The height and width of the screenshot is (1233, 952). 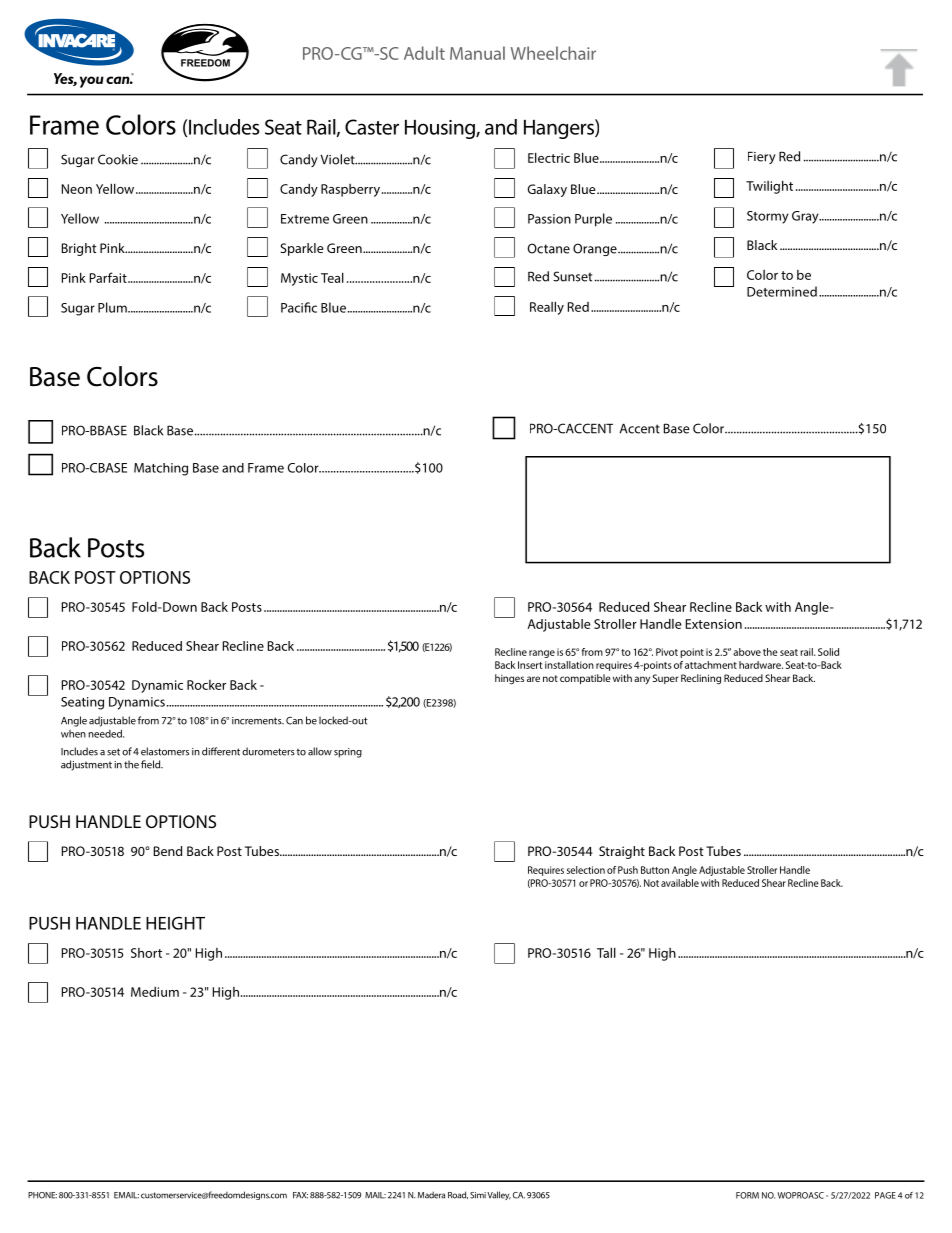 I want to click on Manual, so click(x=477, y=53).
